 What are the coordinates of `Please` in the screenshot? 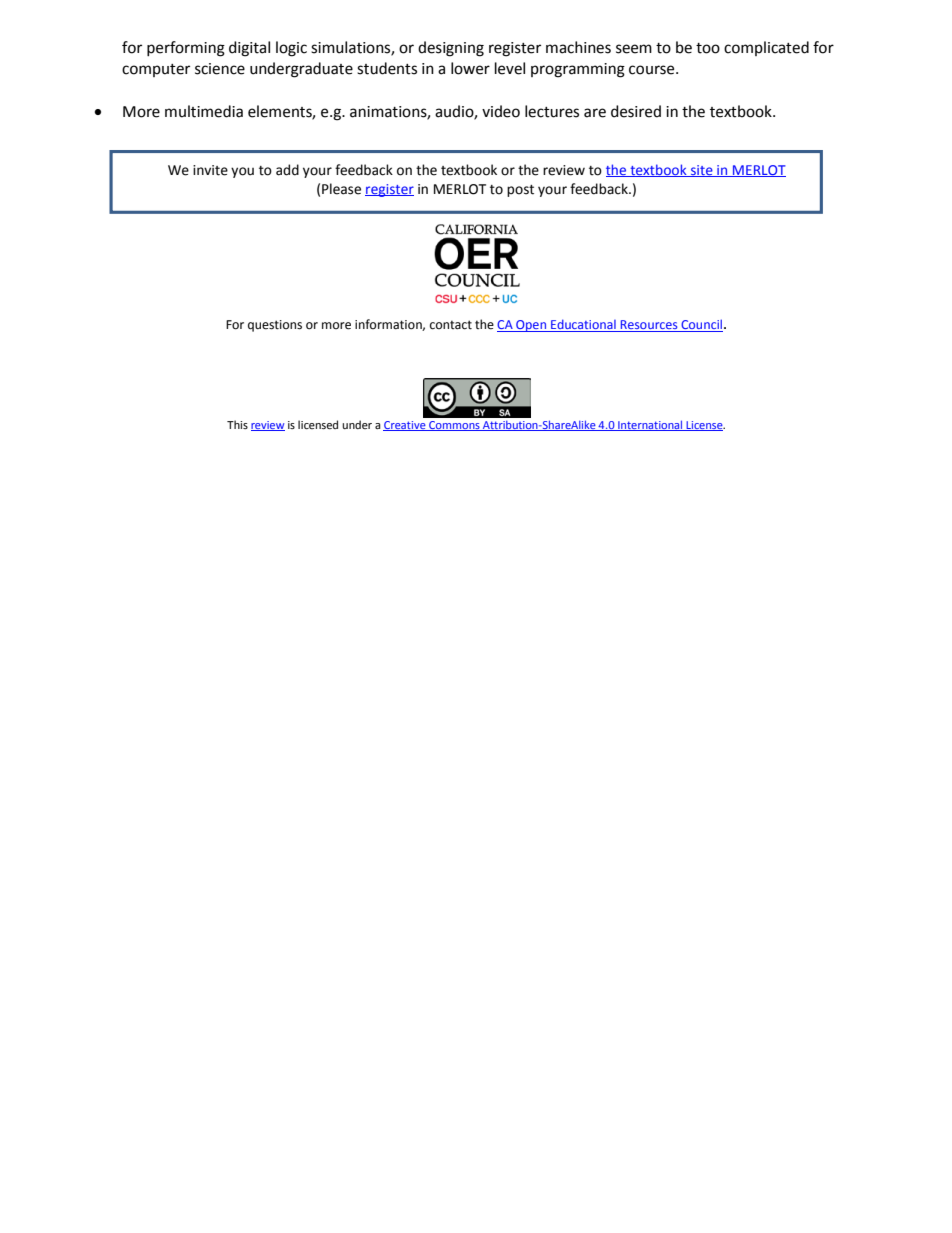 It's located at (341, 189).
